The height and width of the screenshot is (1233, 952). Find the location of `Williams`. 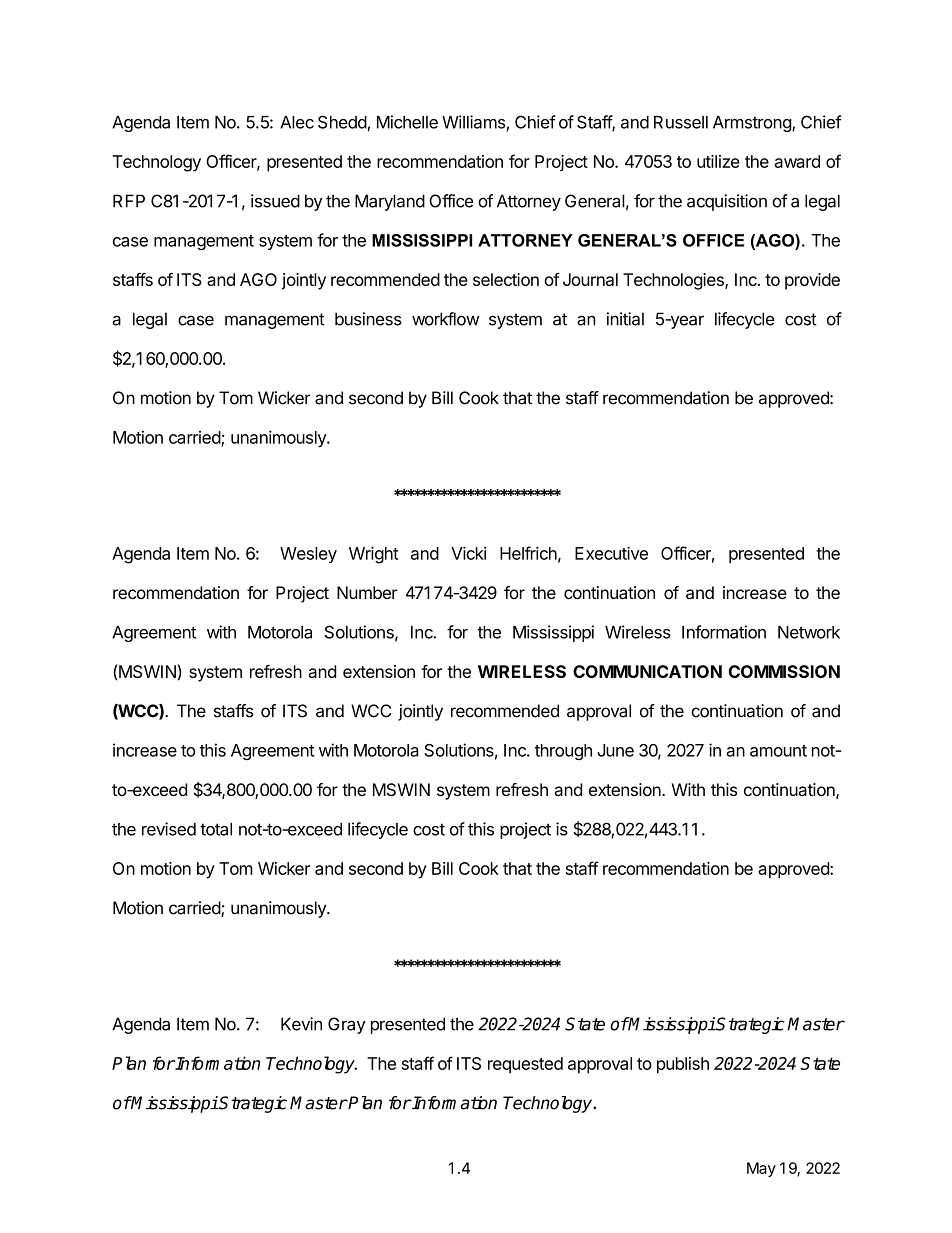

Williams is located at coordinates (473, 122).
